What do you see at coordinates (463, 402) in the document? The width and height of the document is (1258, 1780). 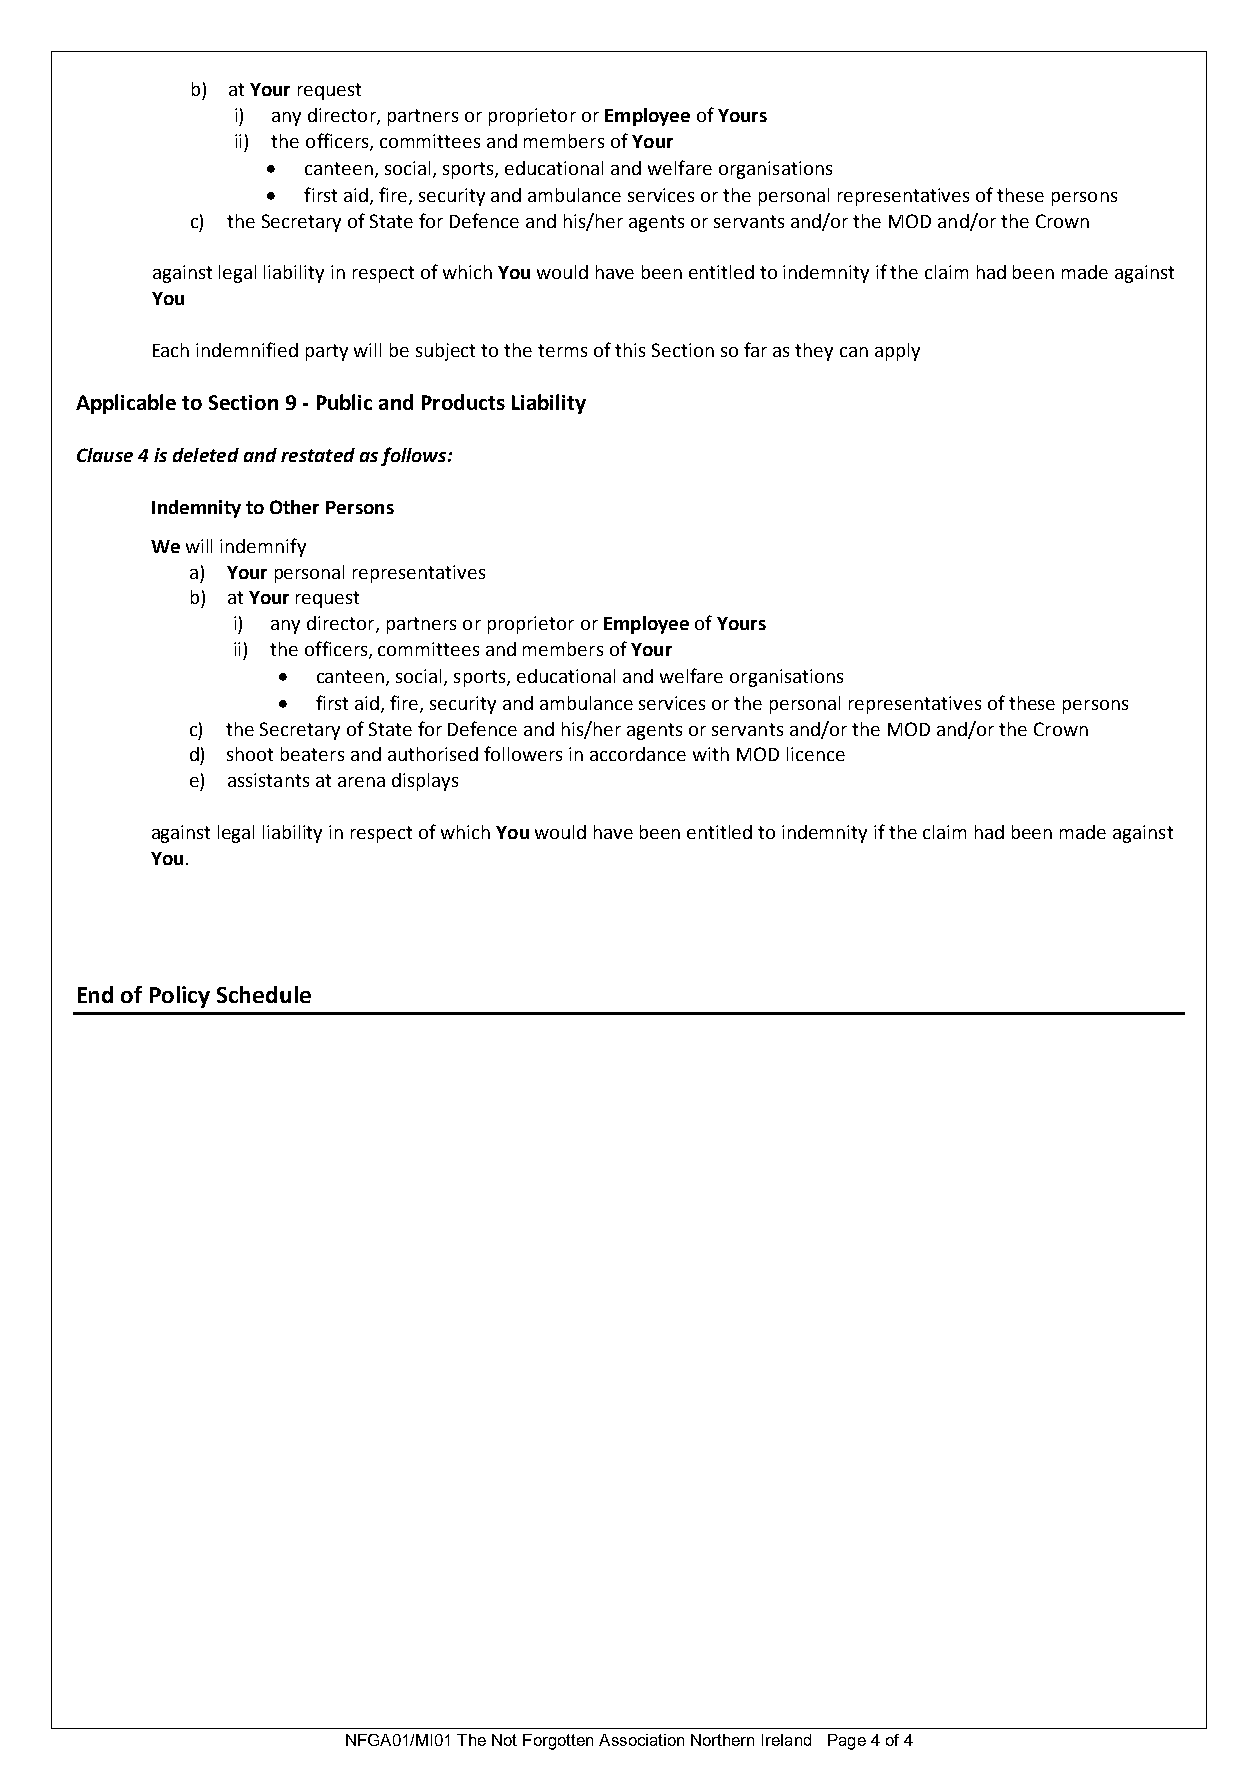 I see `Products` at bounding box center [463, 402].
